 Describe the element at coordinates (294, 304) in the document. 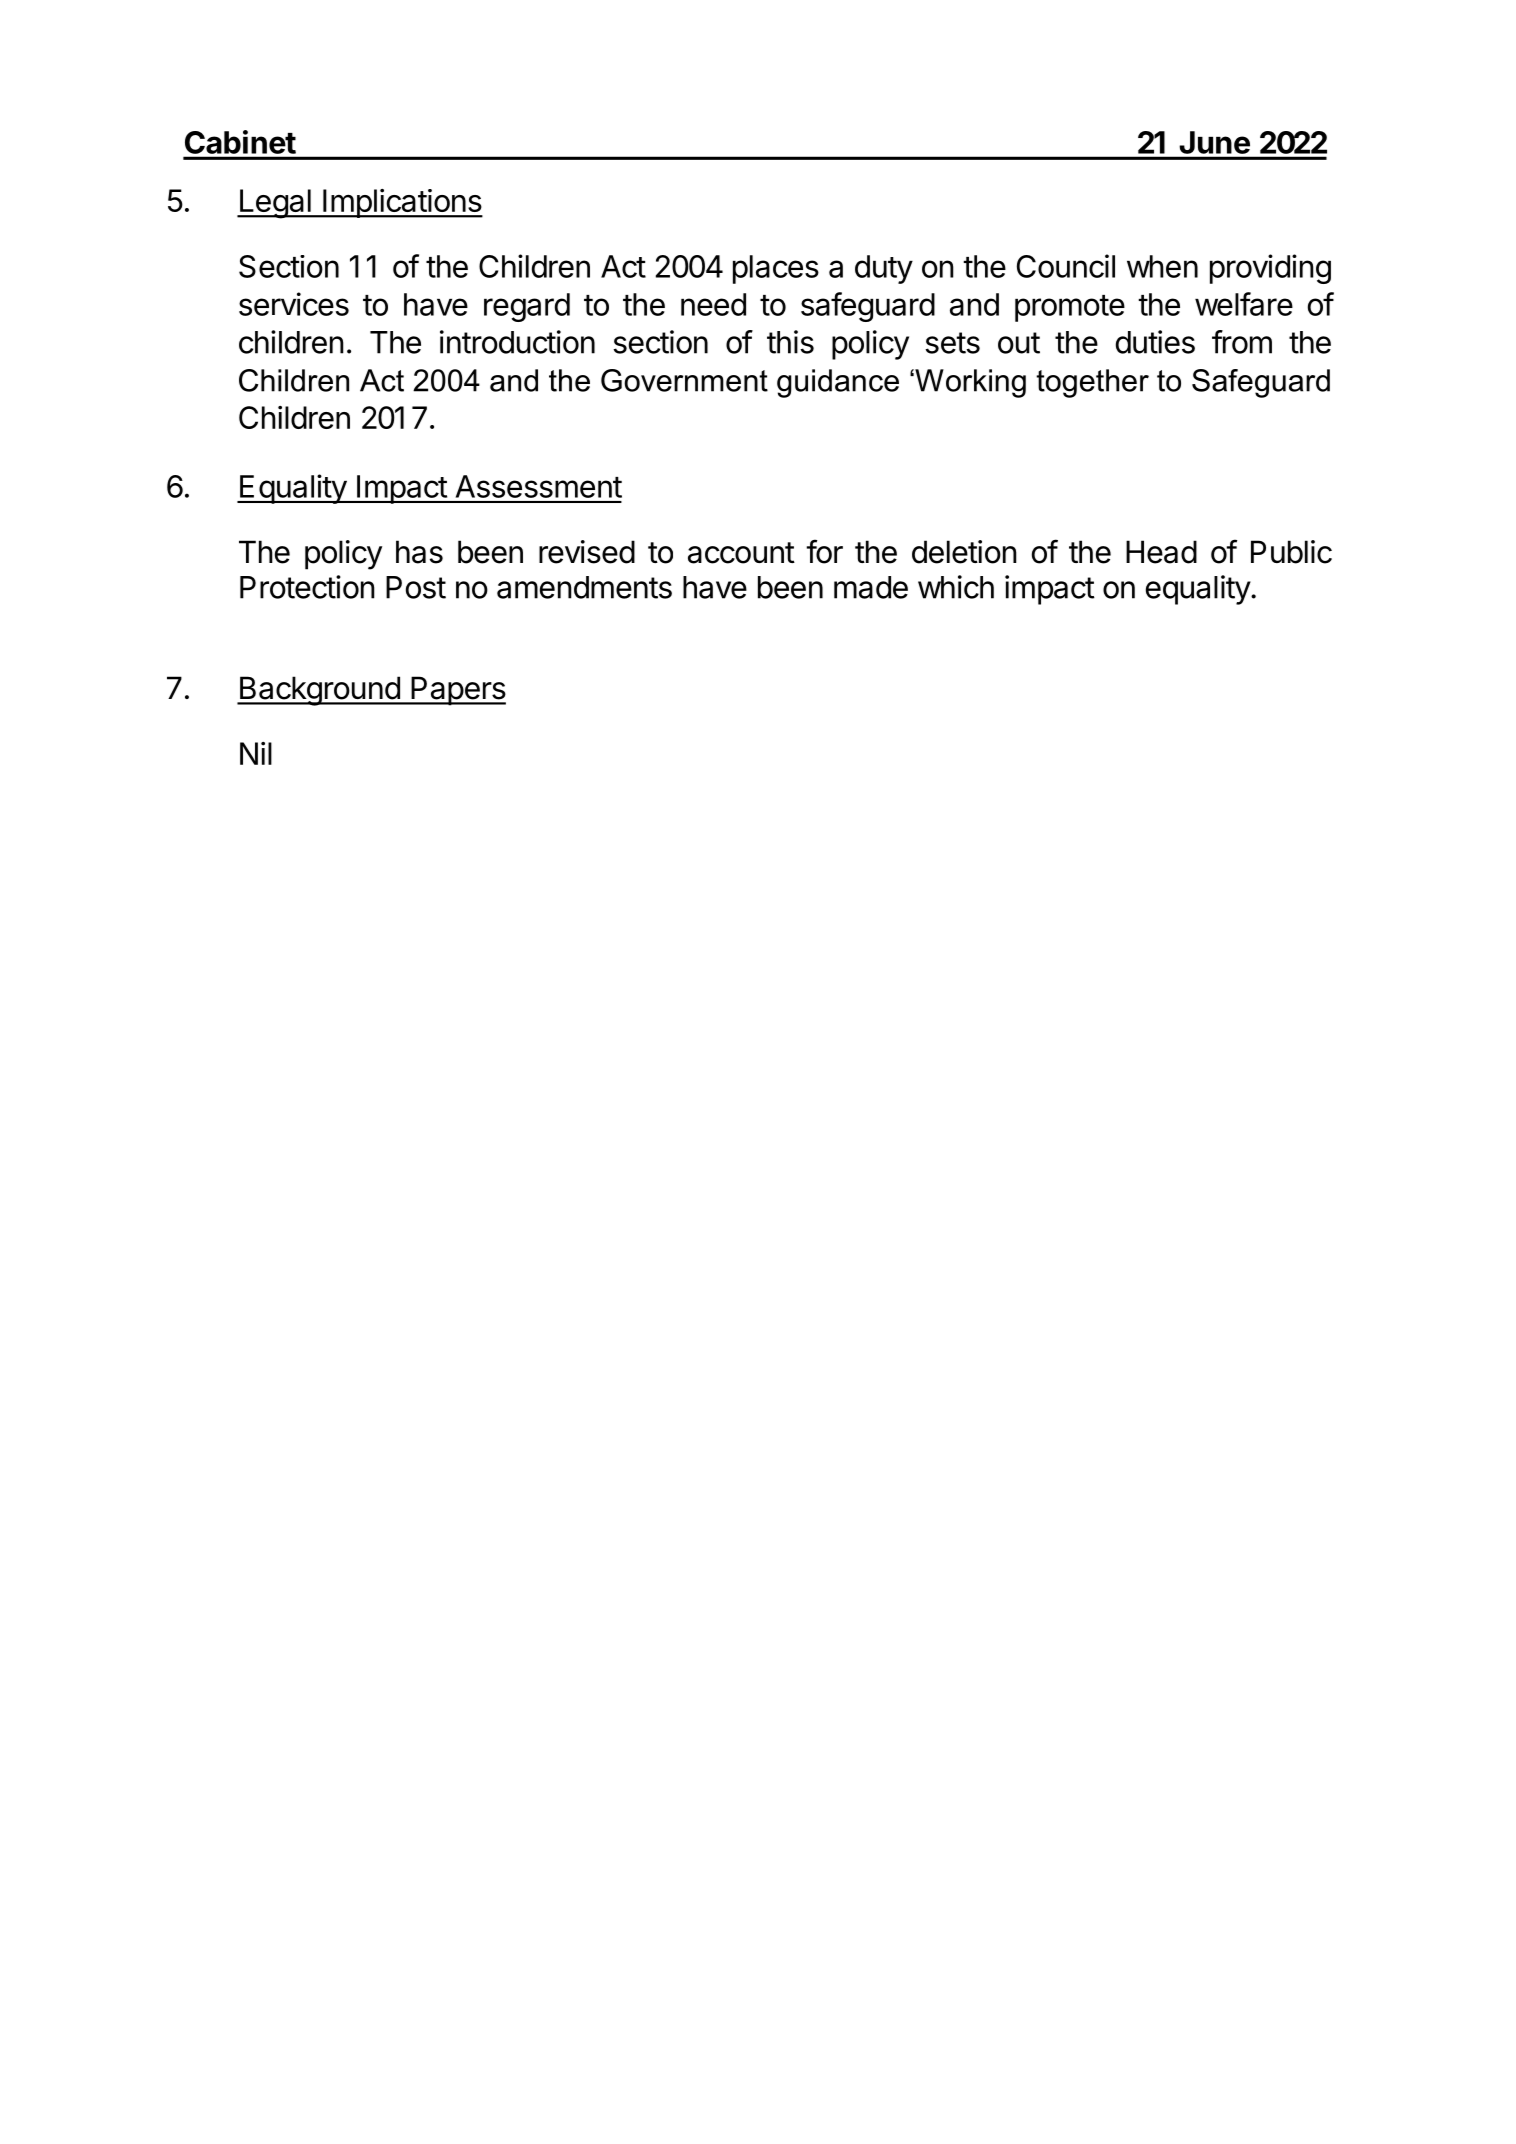

I see `services` at that location.
